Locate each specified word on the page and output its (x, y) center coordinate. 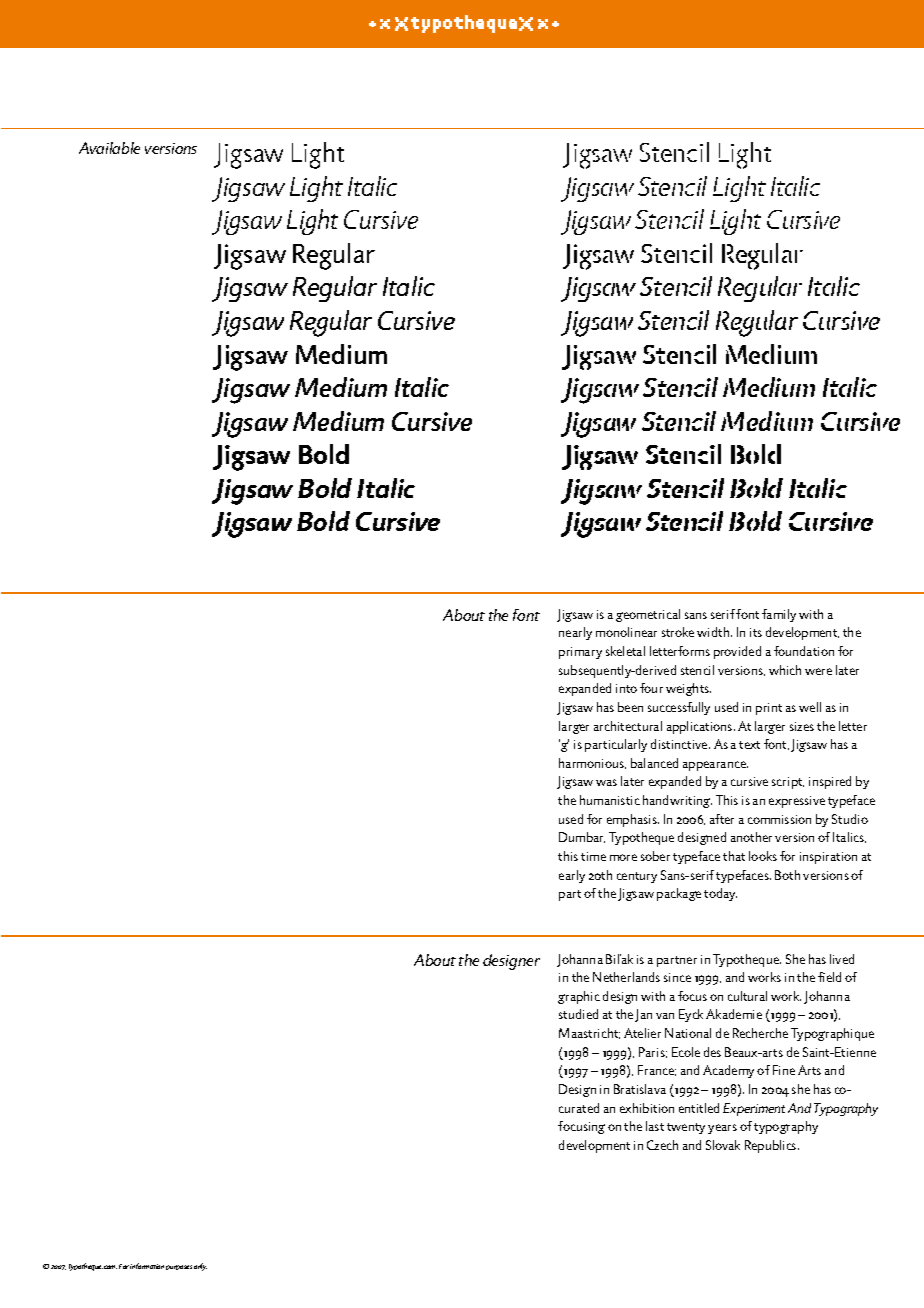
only (200, 1267)
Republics (772, 1146)
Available (109, 148)
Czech (662, 1145)
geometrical (648, 615)
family (779, 615)
